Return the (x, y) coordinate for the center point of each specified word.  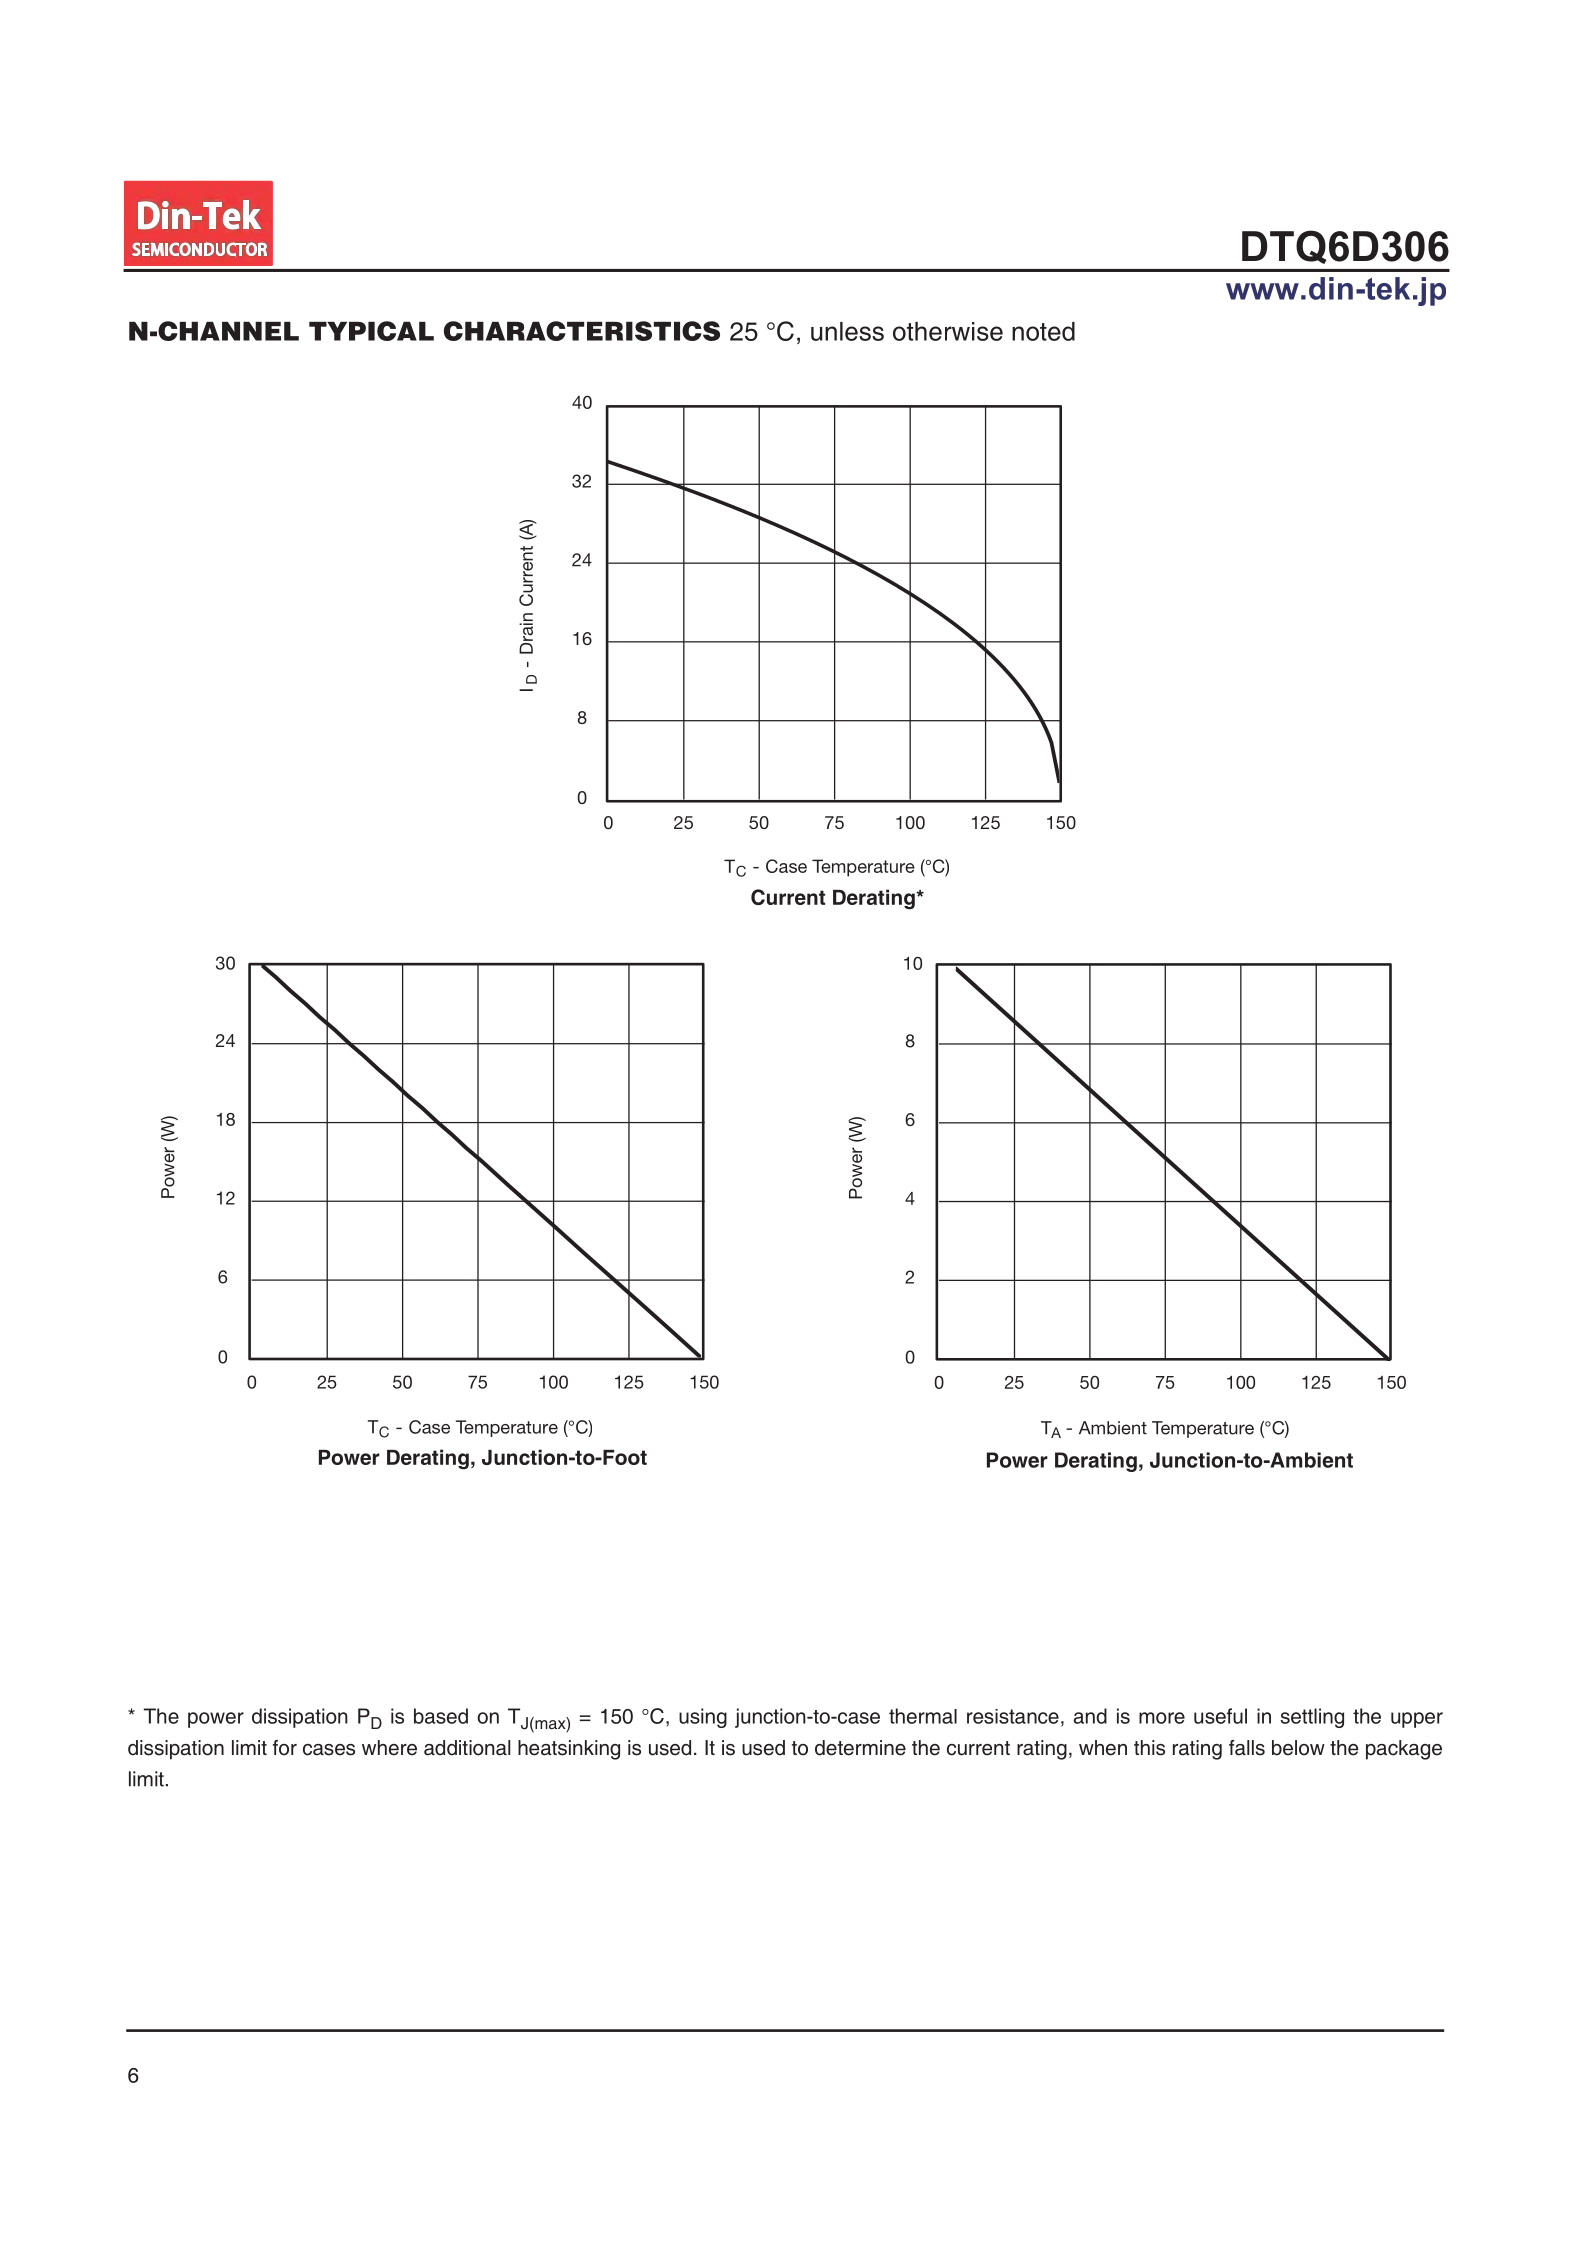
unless (847, 331)
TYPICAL (371, 331)
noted (1043, 331)
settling (1312, 1718)
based (441, 1716)
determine (860, 1748)
